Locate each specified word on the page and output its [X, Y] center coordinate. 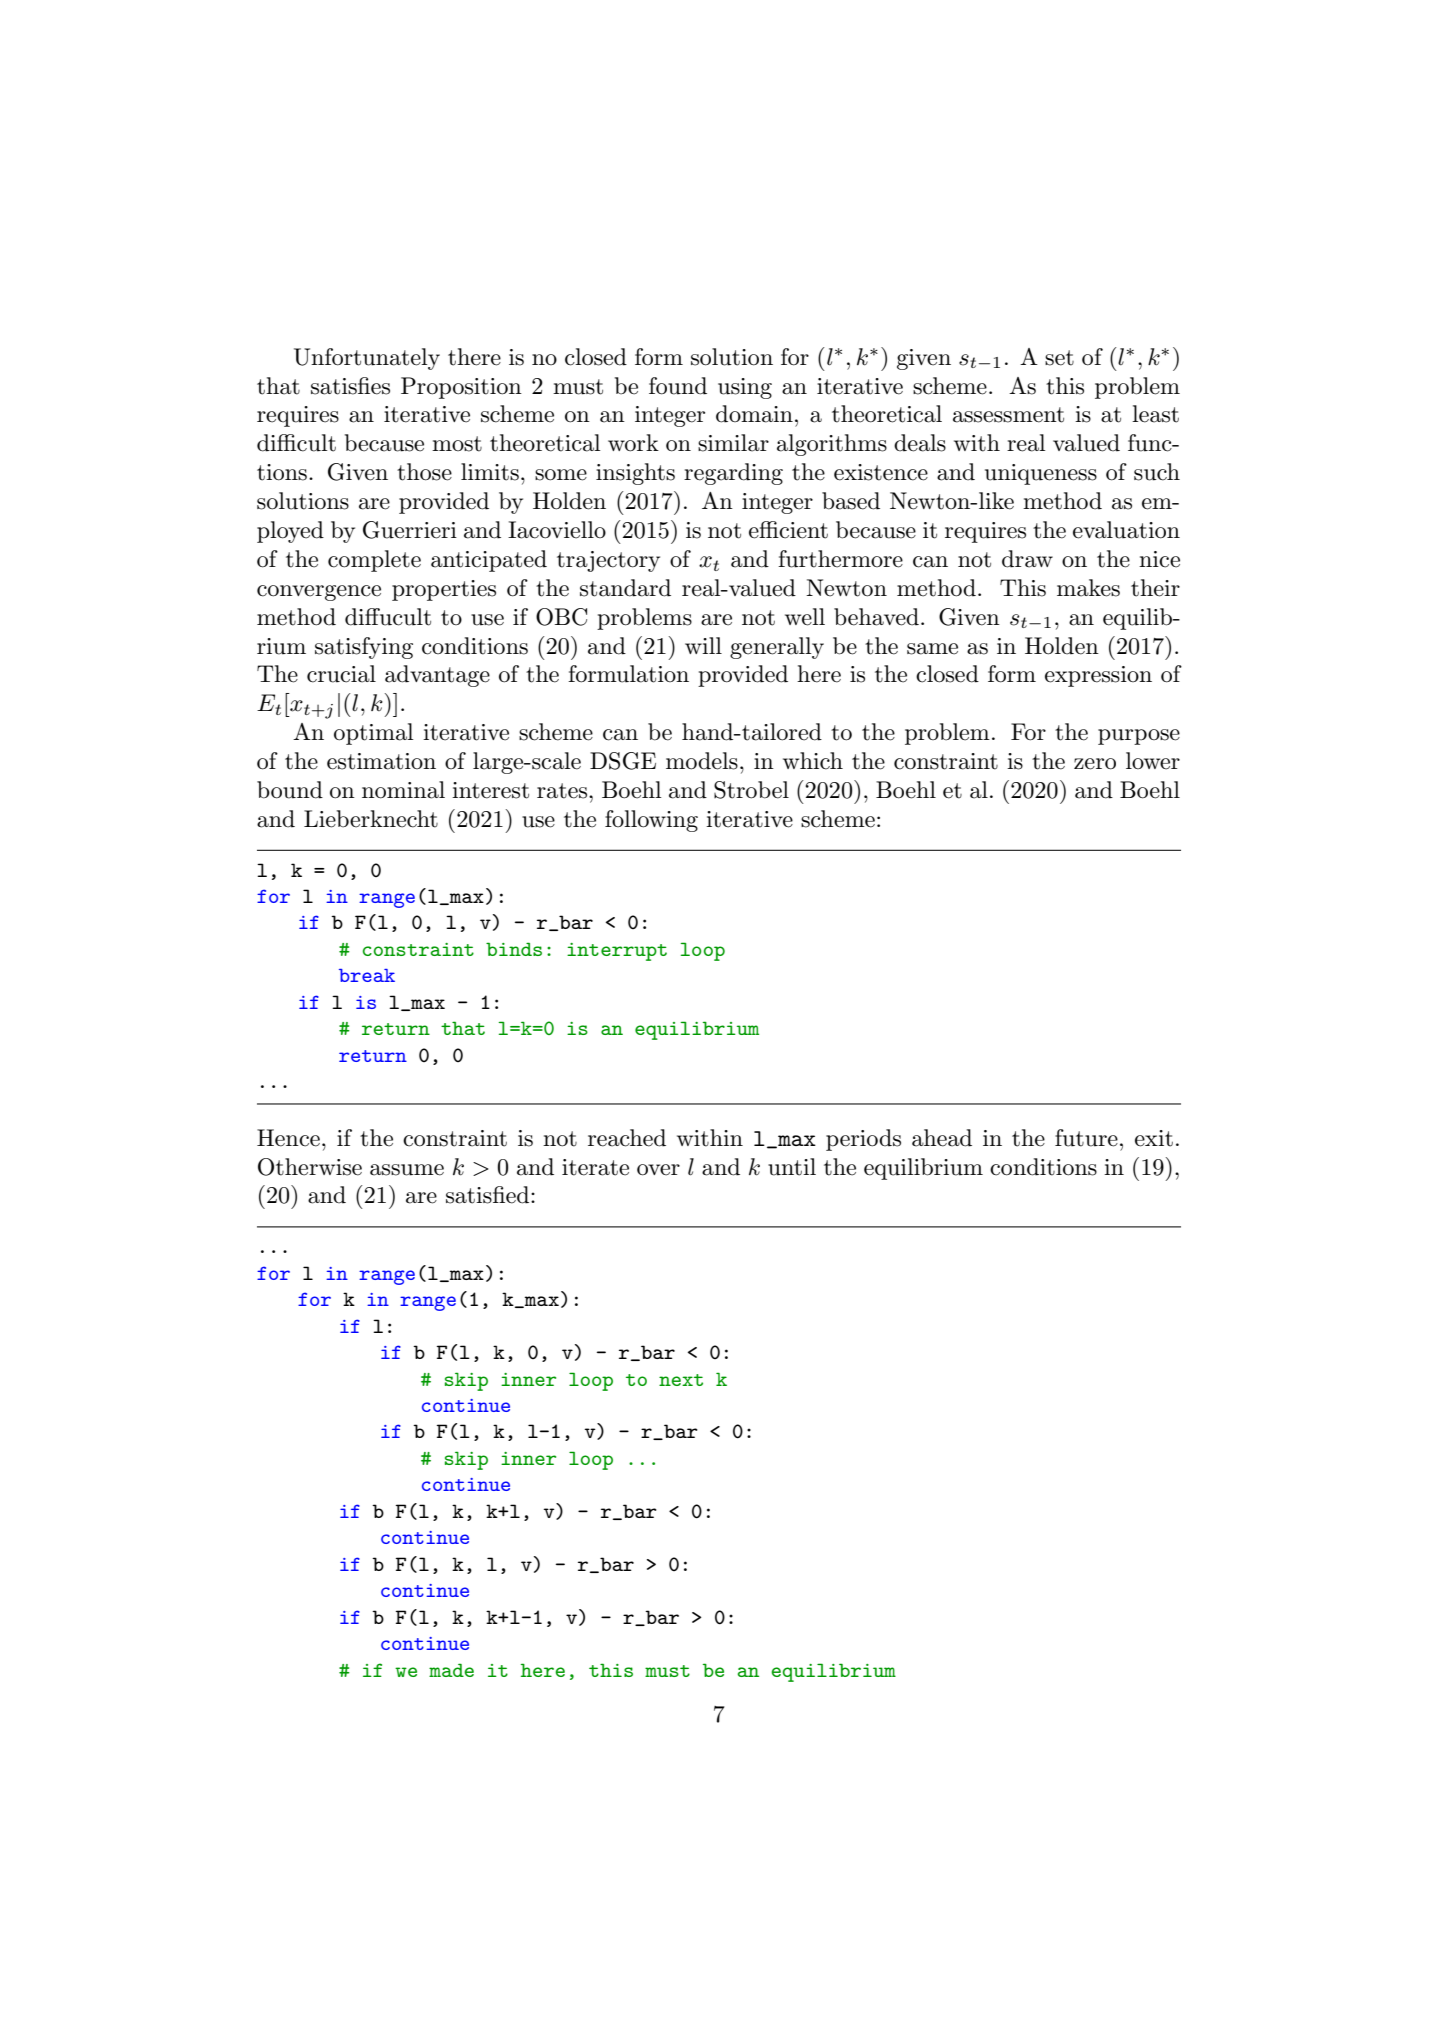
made [451, 1670]
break [367, 975]
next [681, 1380]
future [1086, 1138]
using [745, 388]
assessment [1008, 415]
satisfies [350, 386]
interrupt [617, 952]
